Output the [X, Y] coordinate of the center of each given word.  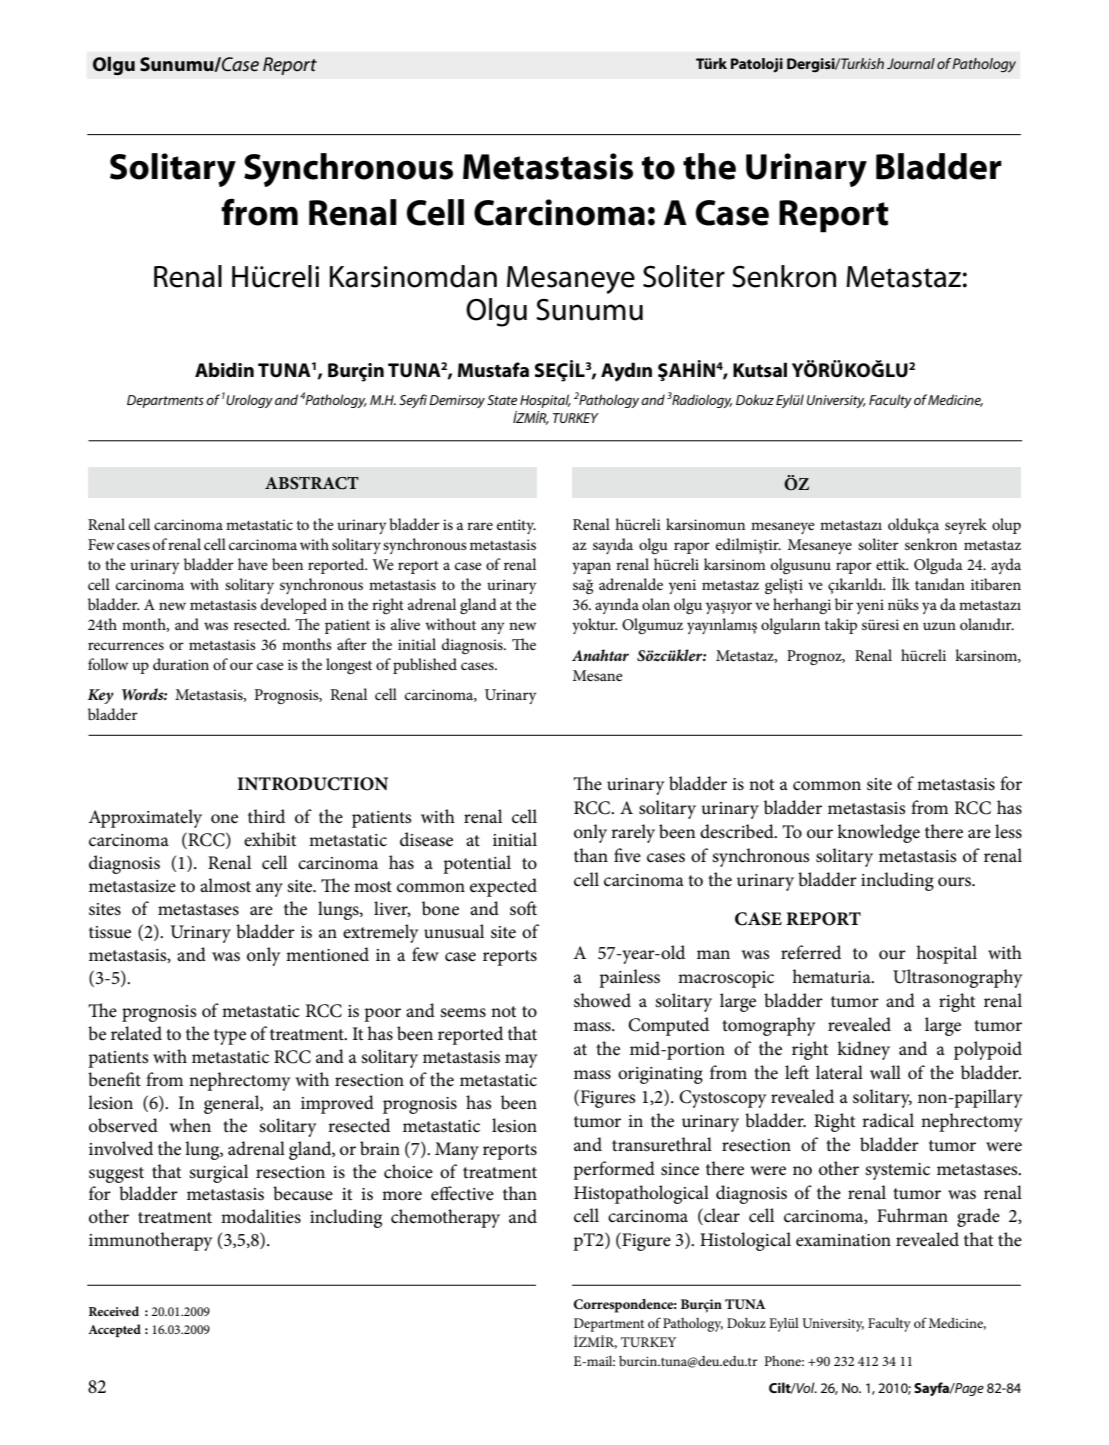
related [136, 1033]
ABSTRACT [312, 483]
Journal [911, 63]
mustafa [493, 370]
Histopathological [641, 1194]
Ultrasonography [958, 978]
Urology [249, 401]
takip [841, 626]
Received [114, 1311]
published [425, 666]
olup [1006, 526]
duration [181, 664]
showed [602, 1000]
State [502, 400]
